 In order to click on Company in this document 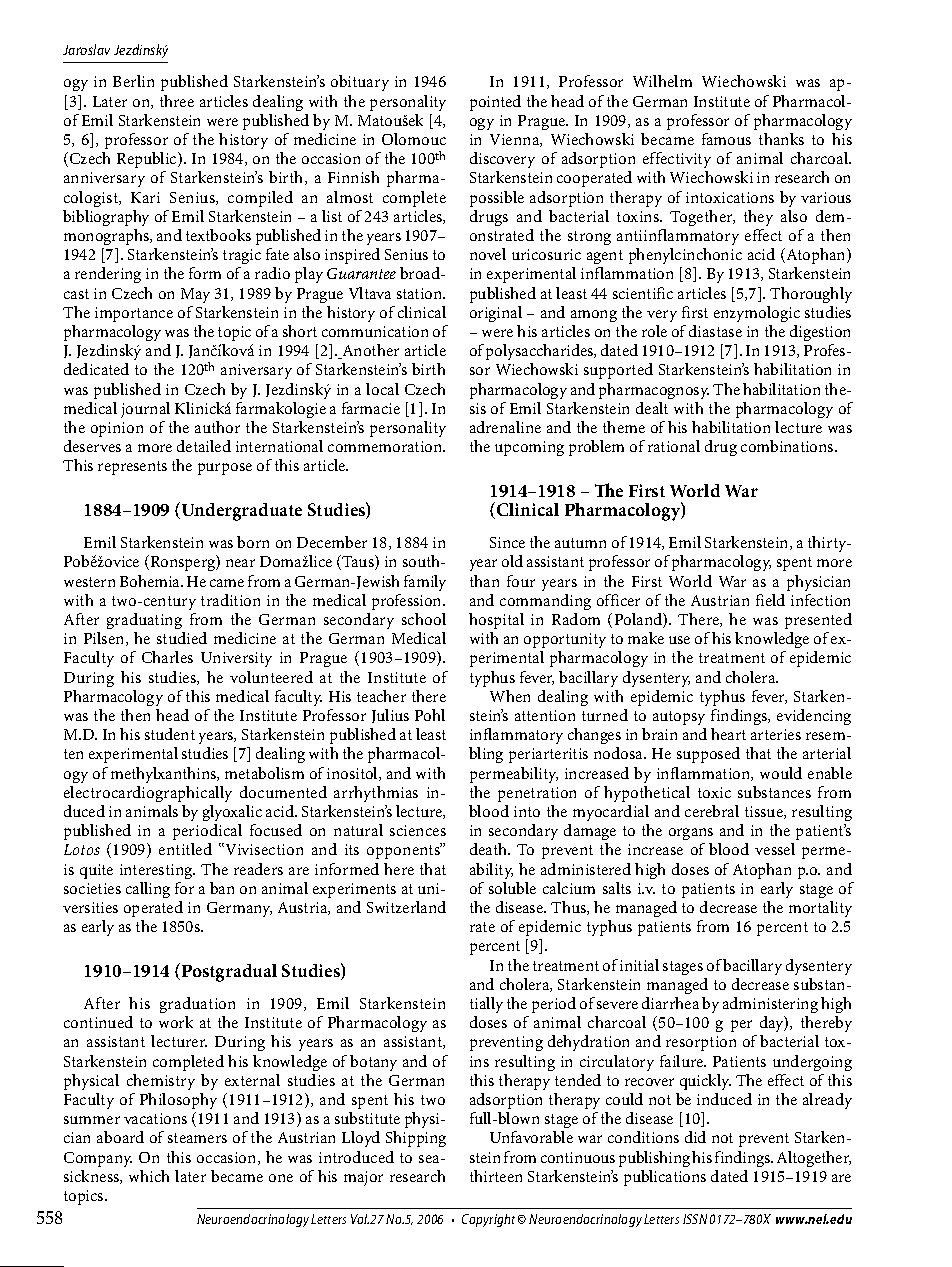, I will do `click(98, 1159)`.
